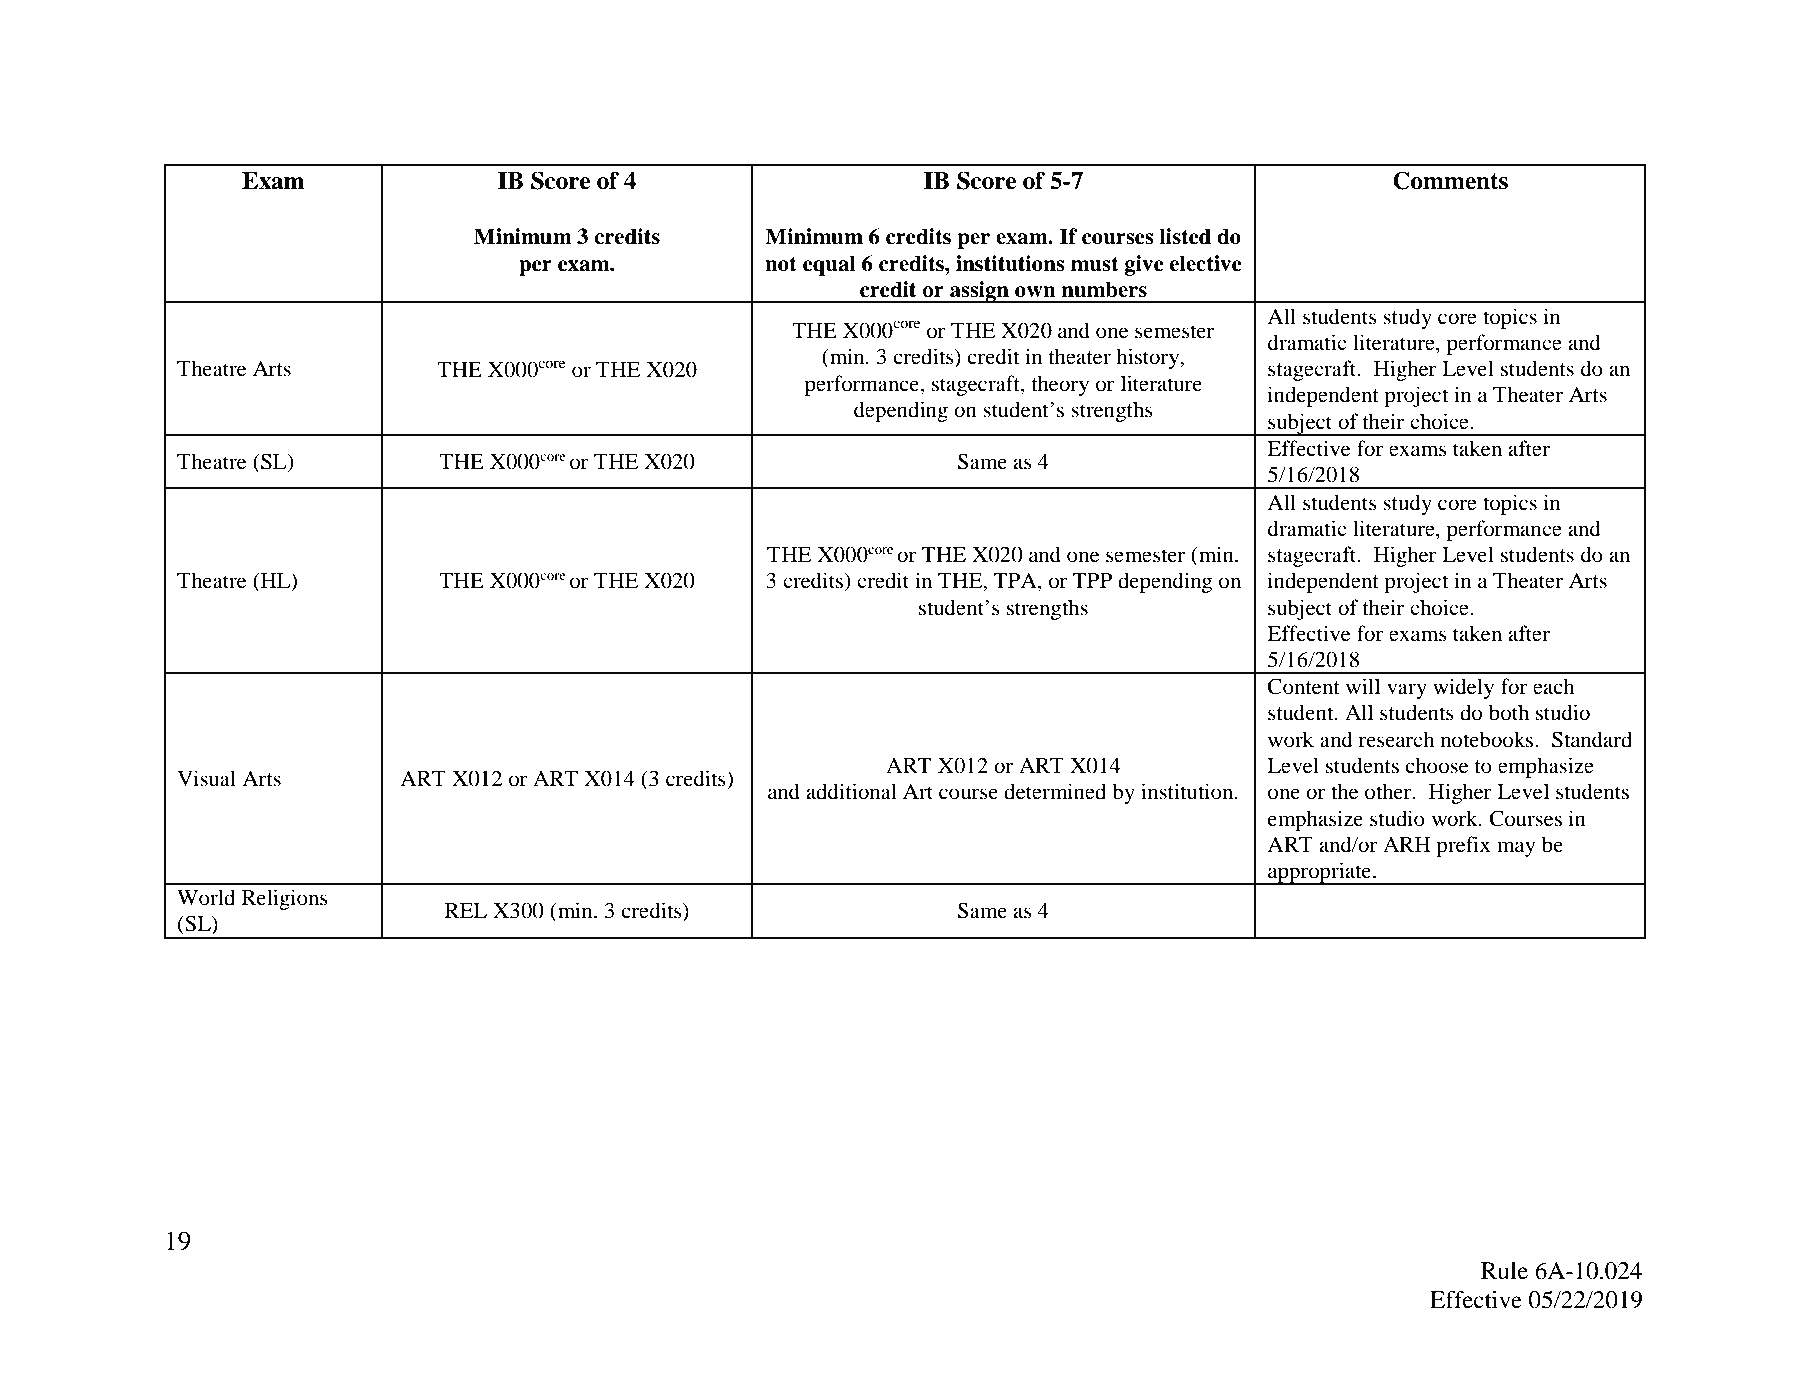 The width and height of the page is (1807, 1396). Describe the element at coordinates (206, 897) in the page. I see `World` at that location.
